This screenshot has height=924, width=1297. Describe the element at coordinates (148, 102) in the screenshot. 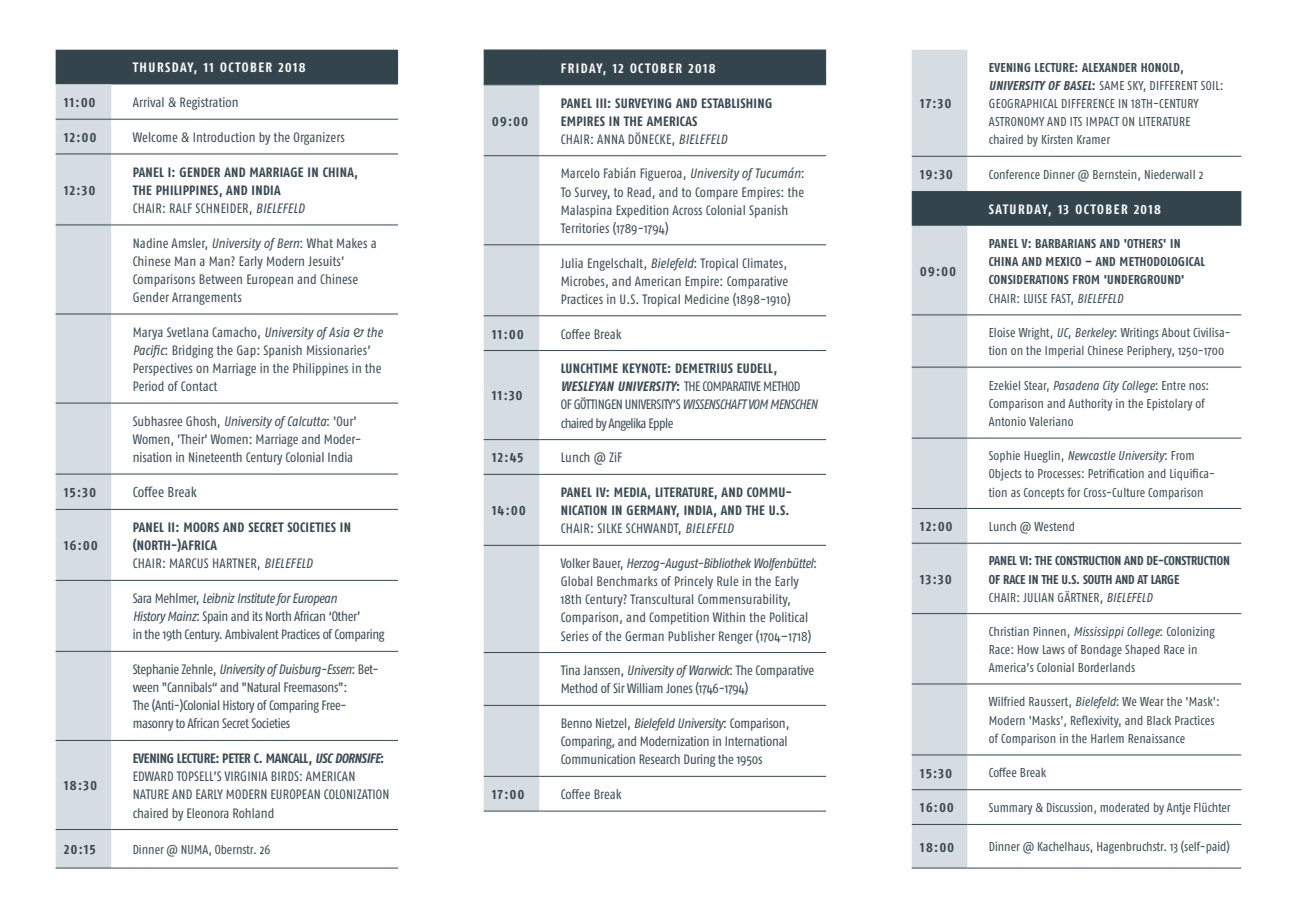

I see `Arrival` at that location.
